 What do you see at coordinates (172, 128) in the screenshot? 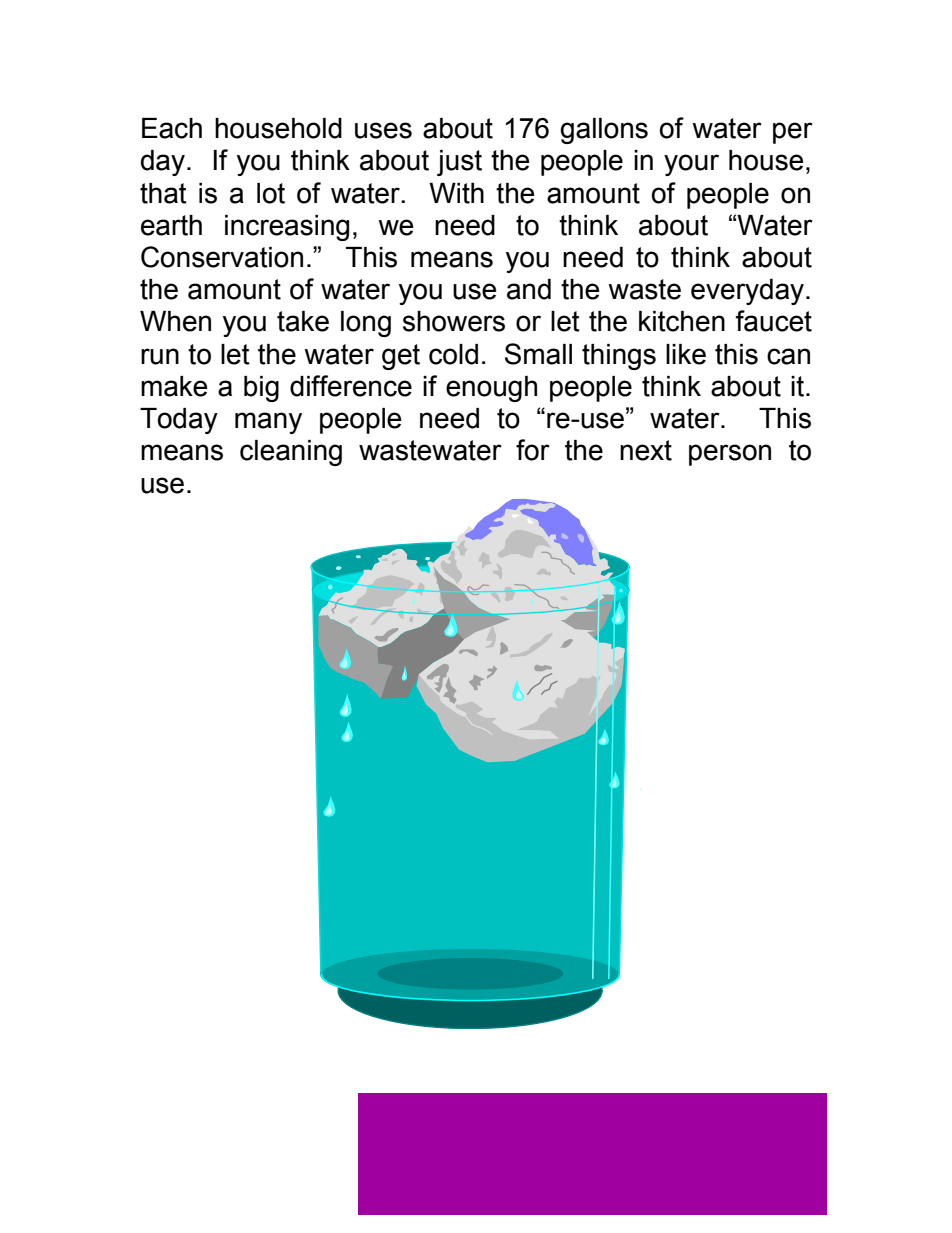
I see `Each` at bounding box center [172, 128].
